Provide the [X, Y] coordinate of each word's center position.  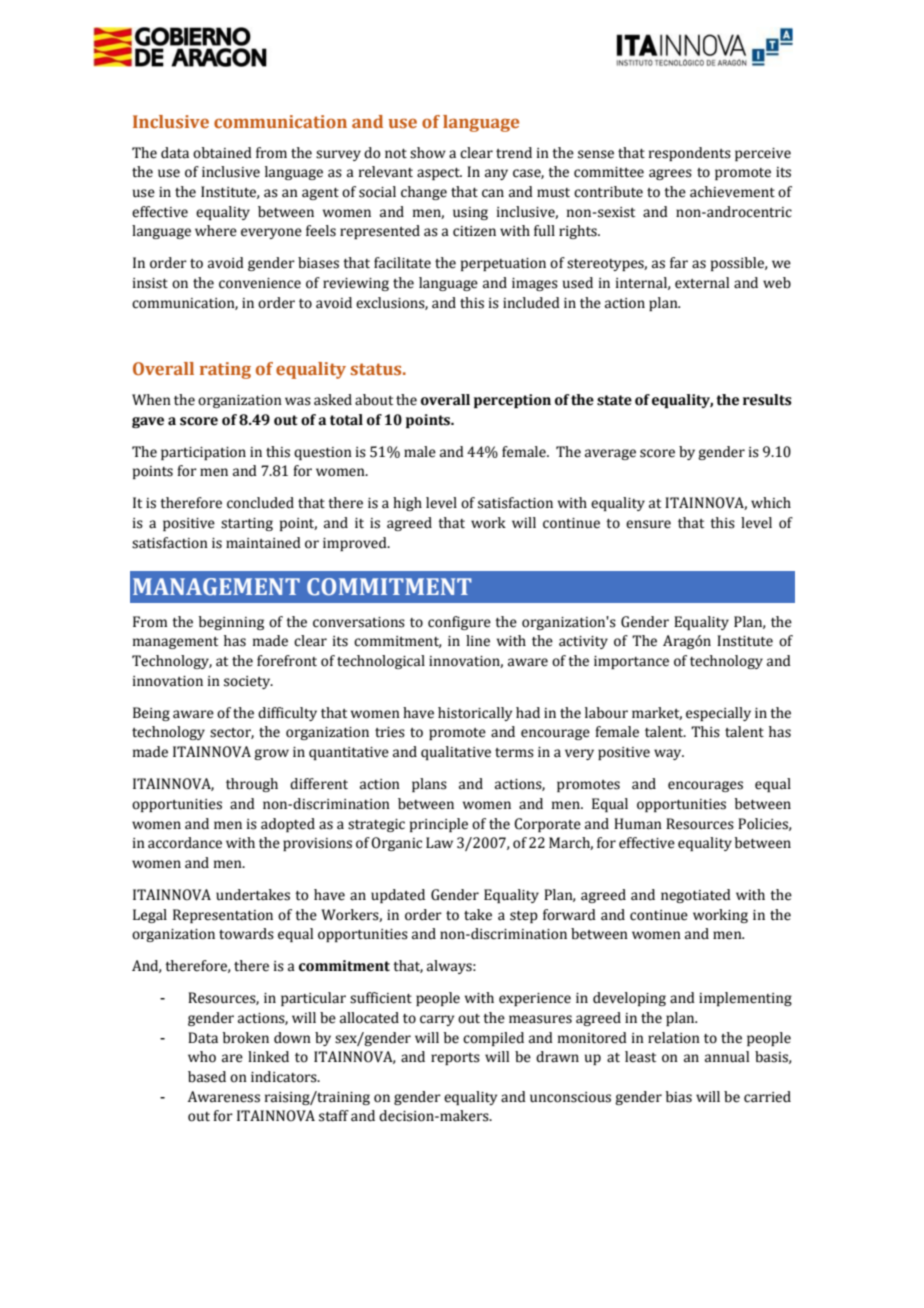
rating [225, 370]
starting [247, 524]
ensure [648, 524]
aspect [439, 174]
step [524, 917]
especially [718, 714]
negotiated [696, 896]
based [207, 1077]
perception [512, 401]
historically [475, 714]
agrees [670, 174]
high [407, 504]
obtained [222, 153]
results [767, 400]
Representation [223, 916]
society [248, 682]
